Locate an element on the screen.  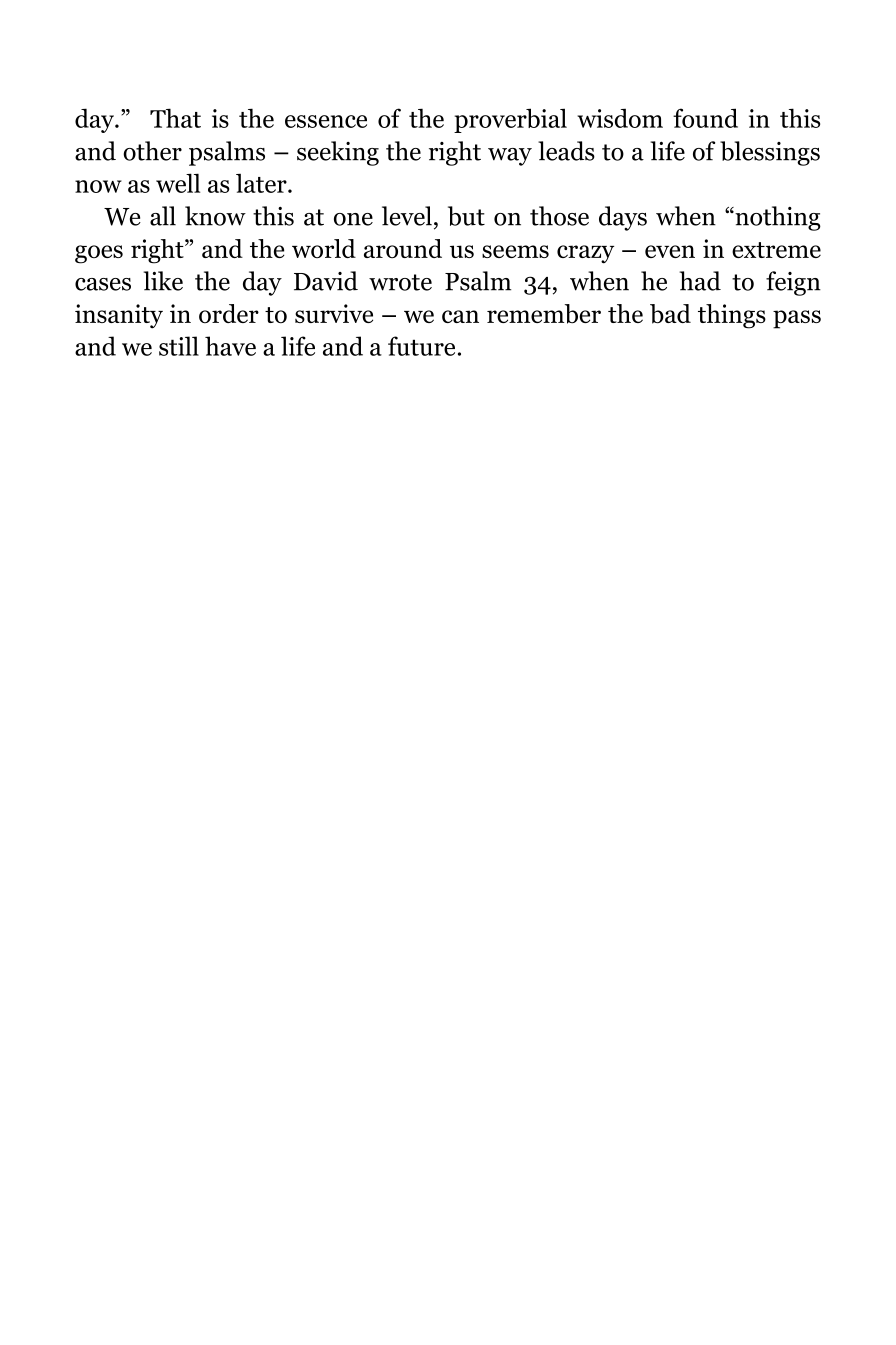
still is located at coordinates (179, 346).
